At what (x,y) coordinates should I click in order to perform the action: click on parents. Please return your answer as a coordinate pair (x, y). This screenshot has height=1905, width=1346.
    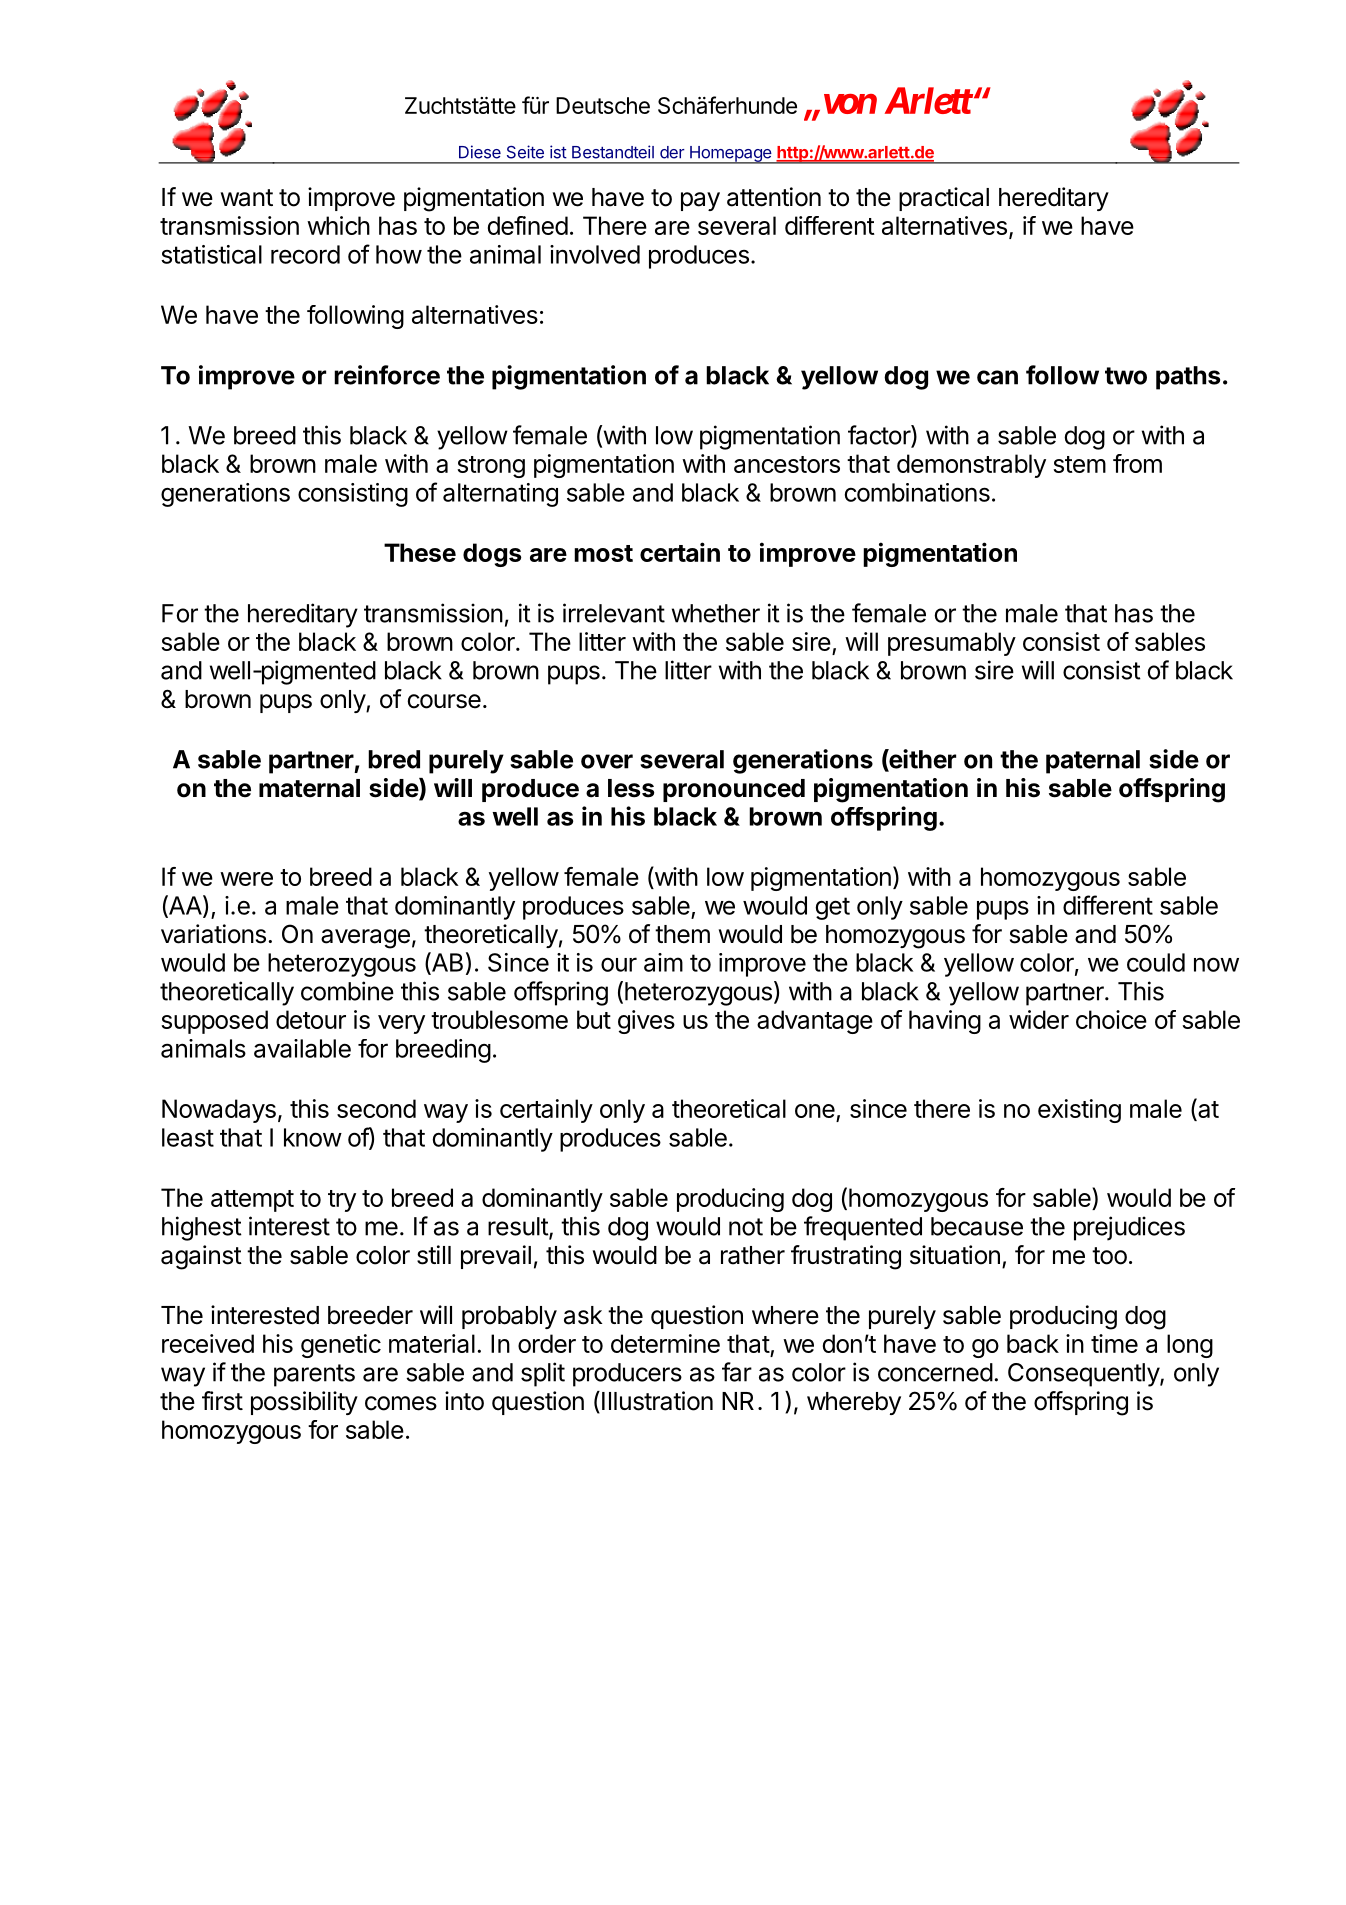
    Looking at the image, I should click on (314, 1375).
